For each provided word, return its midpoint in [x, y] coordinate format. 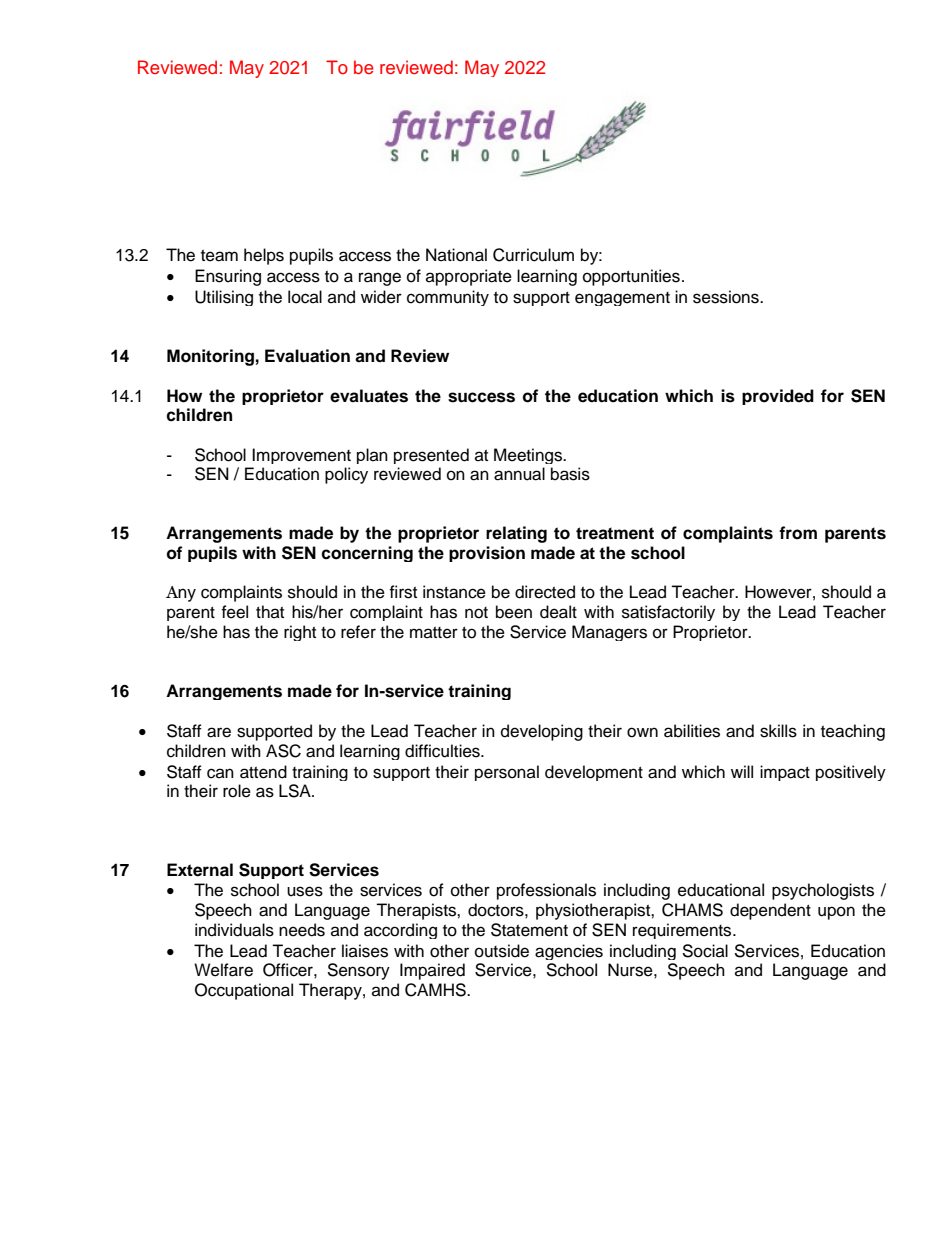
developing [542, 732]
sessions [727, 297]
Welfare [223, 970]
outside [502, 951]
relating [516, 534]
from [798, 533]
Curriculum [533, 255]
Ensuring [228, 277]
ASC [283, 751]
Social [705, 951]
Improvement [301, 456]
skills [778, 731]
